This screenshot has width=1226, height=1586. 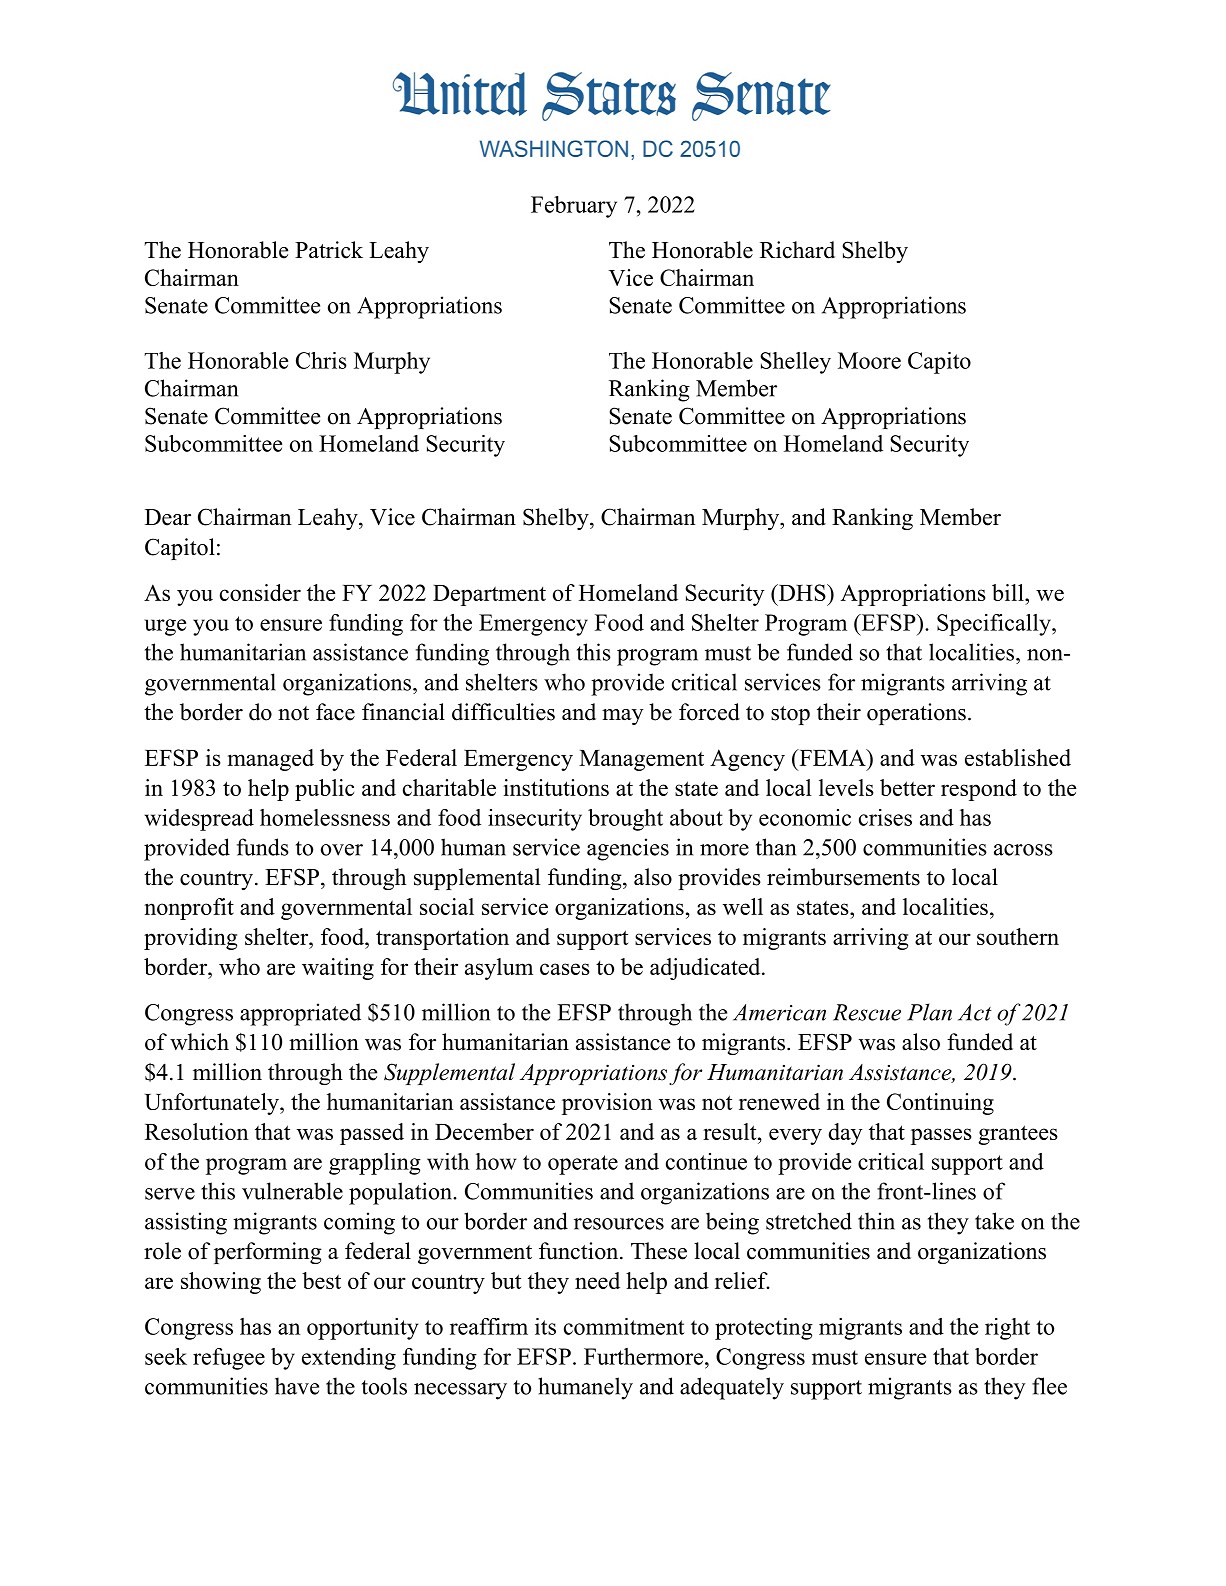 I want to click on Patrick, so click(x=329, y=250).
